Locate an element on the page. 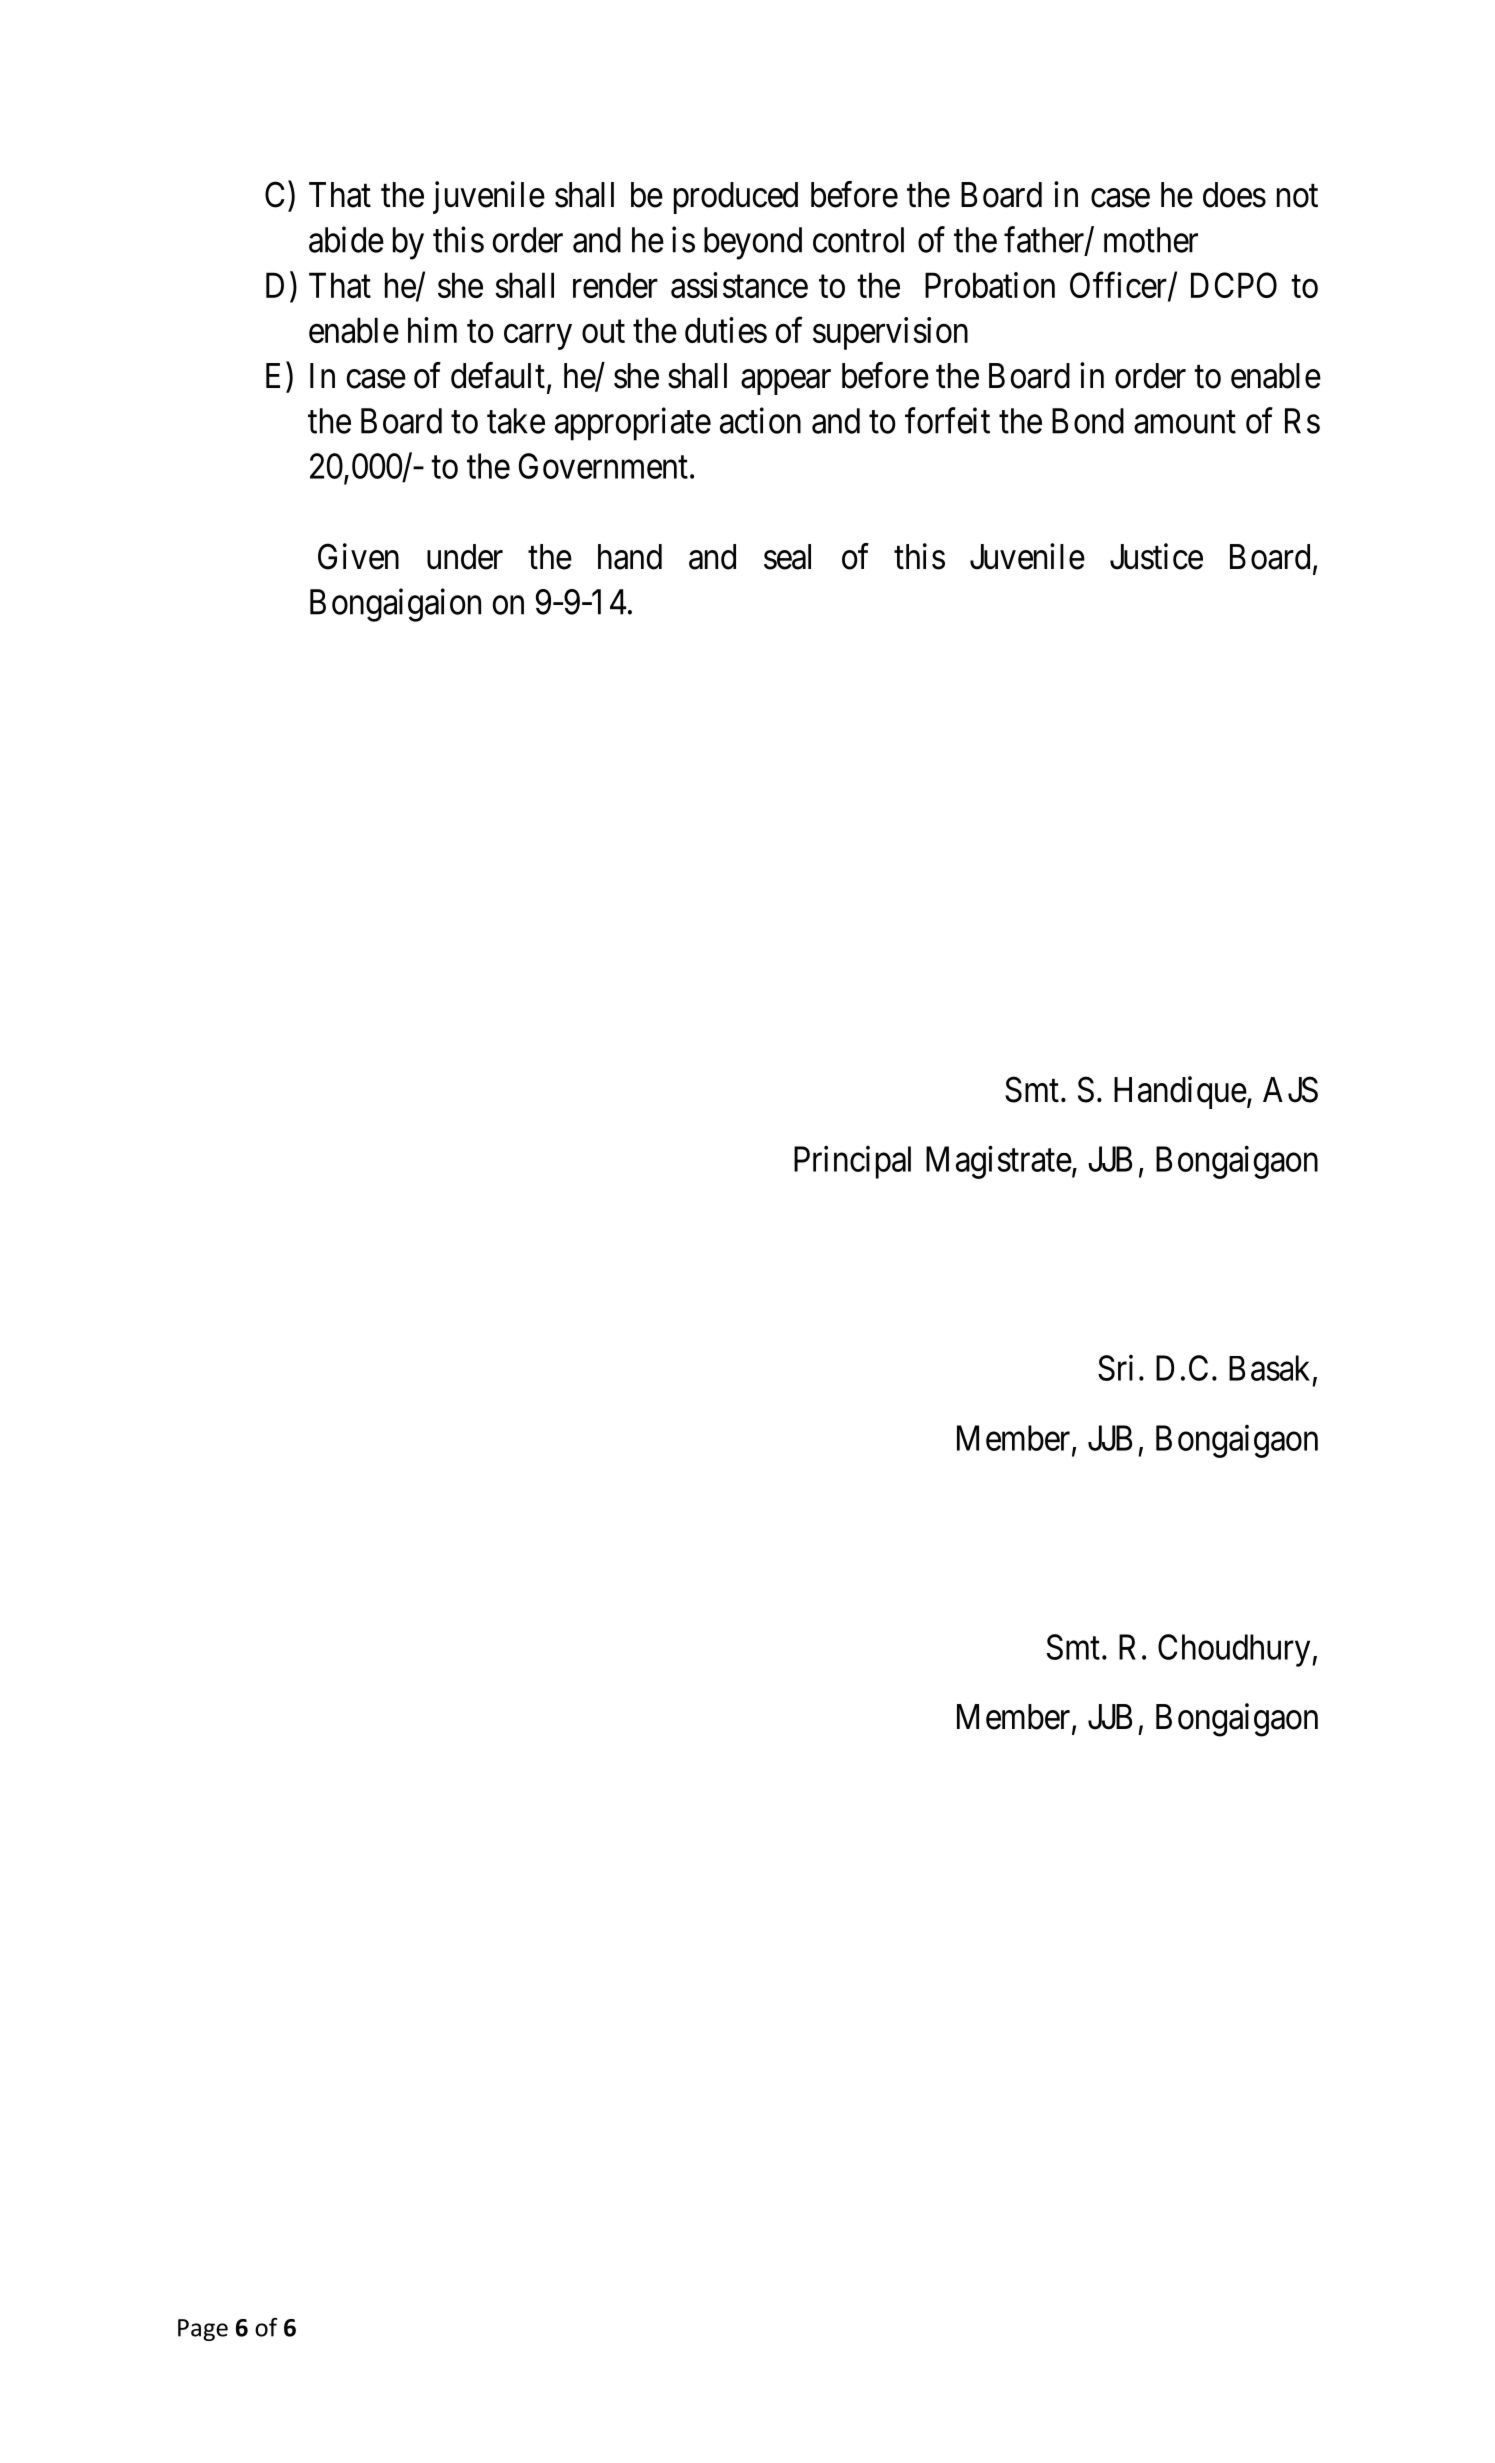 The height and width of the document is (2463, 1495). Sri is located at coordinates (1115, 1368).
